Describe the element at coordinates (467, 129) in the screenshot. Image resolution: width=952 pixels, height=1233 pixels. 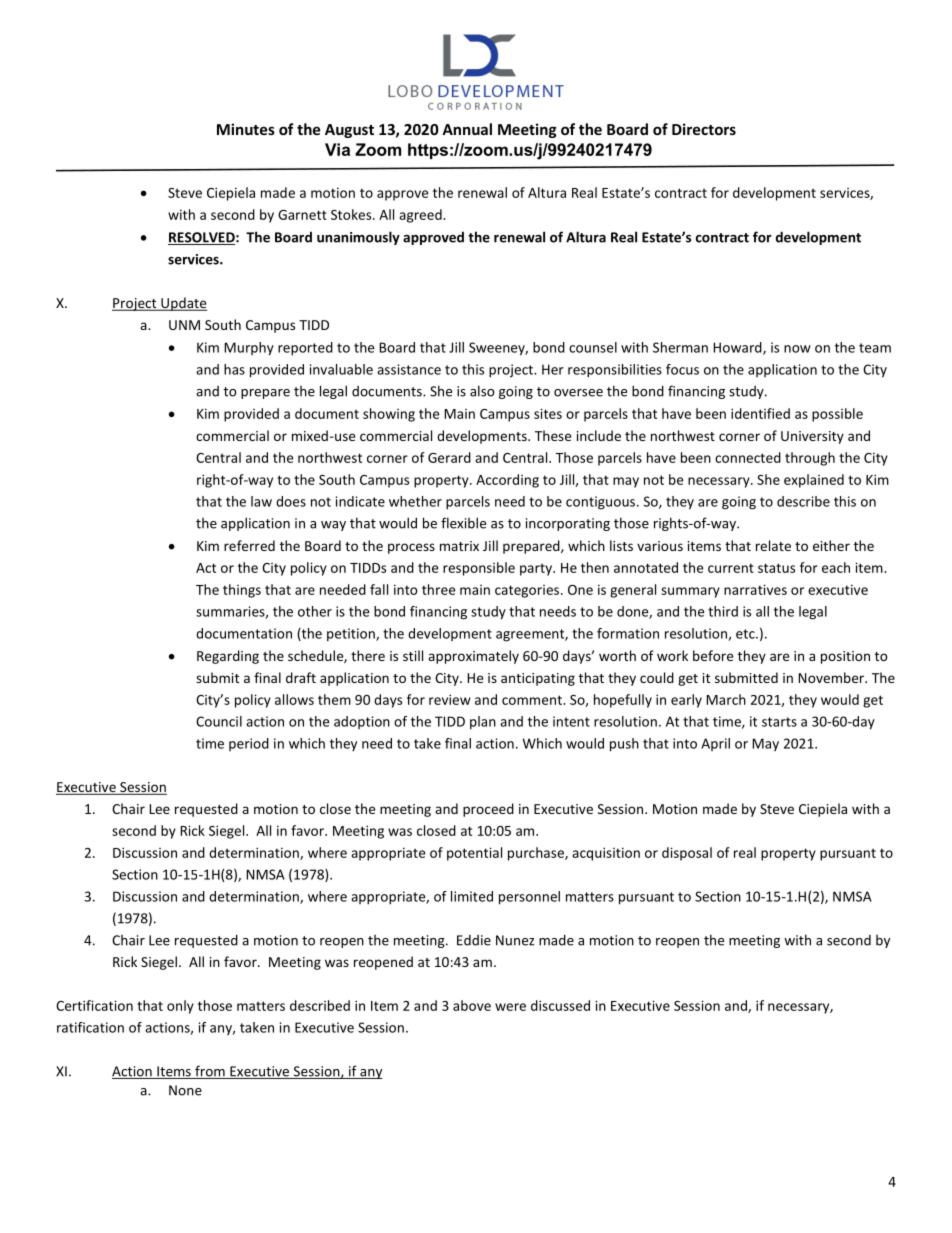
I see `Annual` at that location.
